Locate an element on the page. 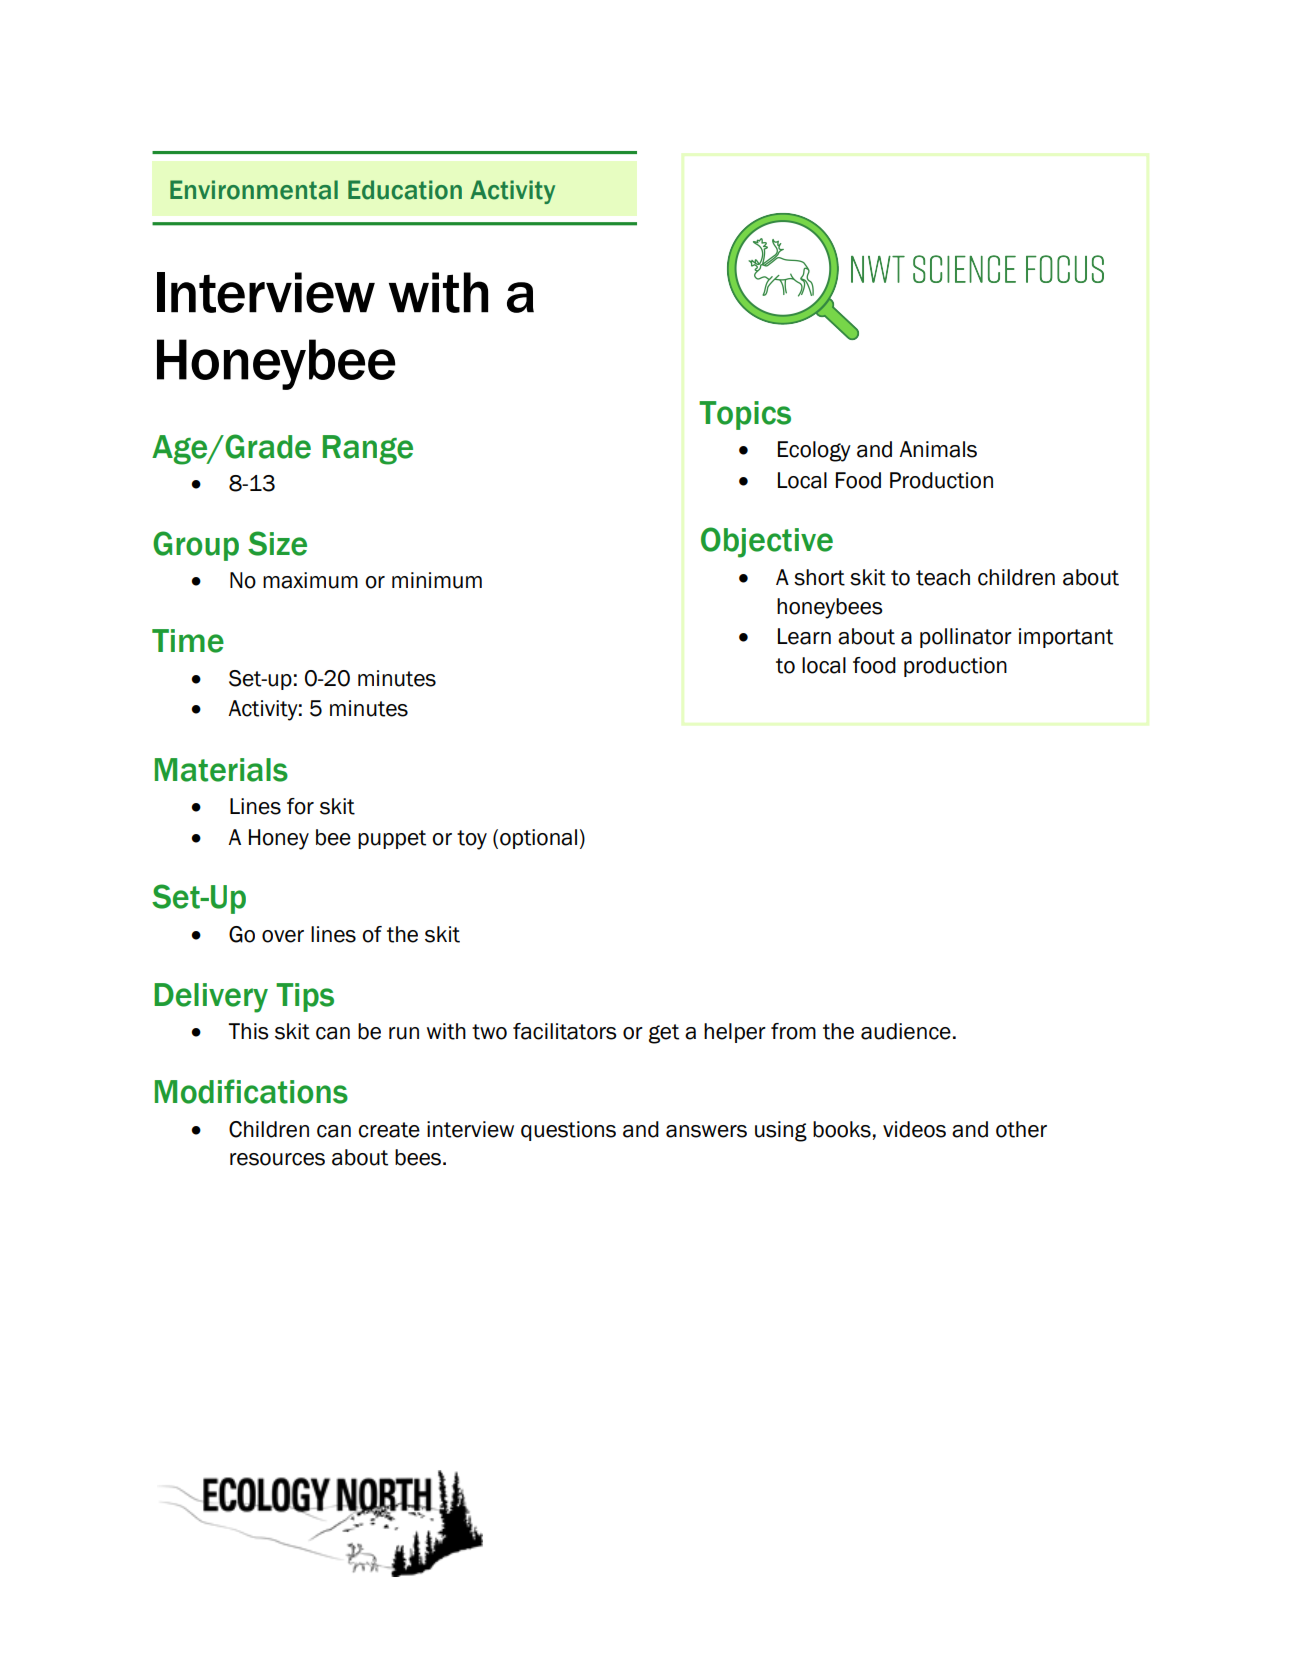  maximum is located at coordinates (310, 580).
